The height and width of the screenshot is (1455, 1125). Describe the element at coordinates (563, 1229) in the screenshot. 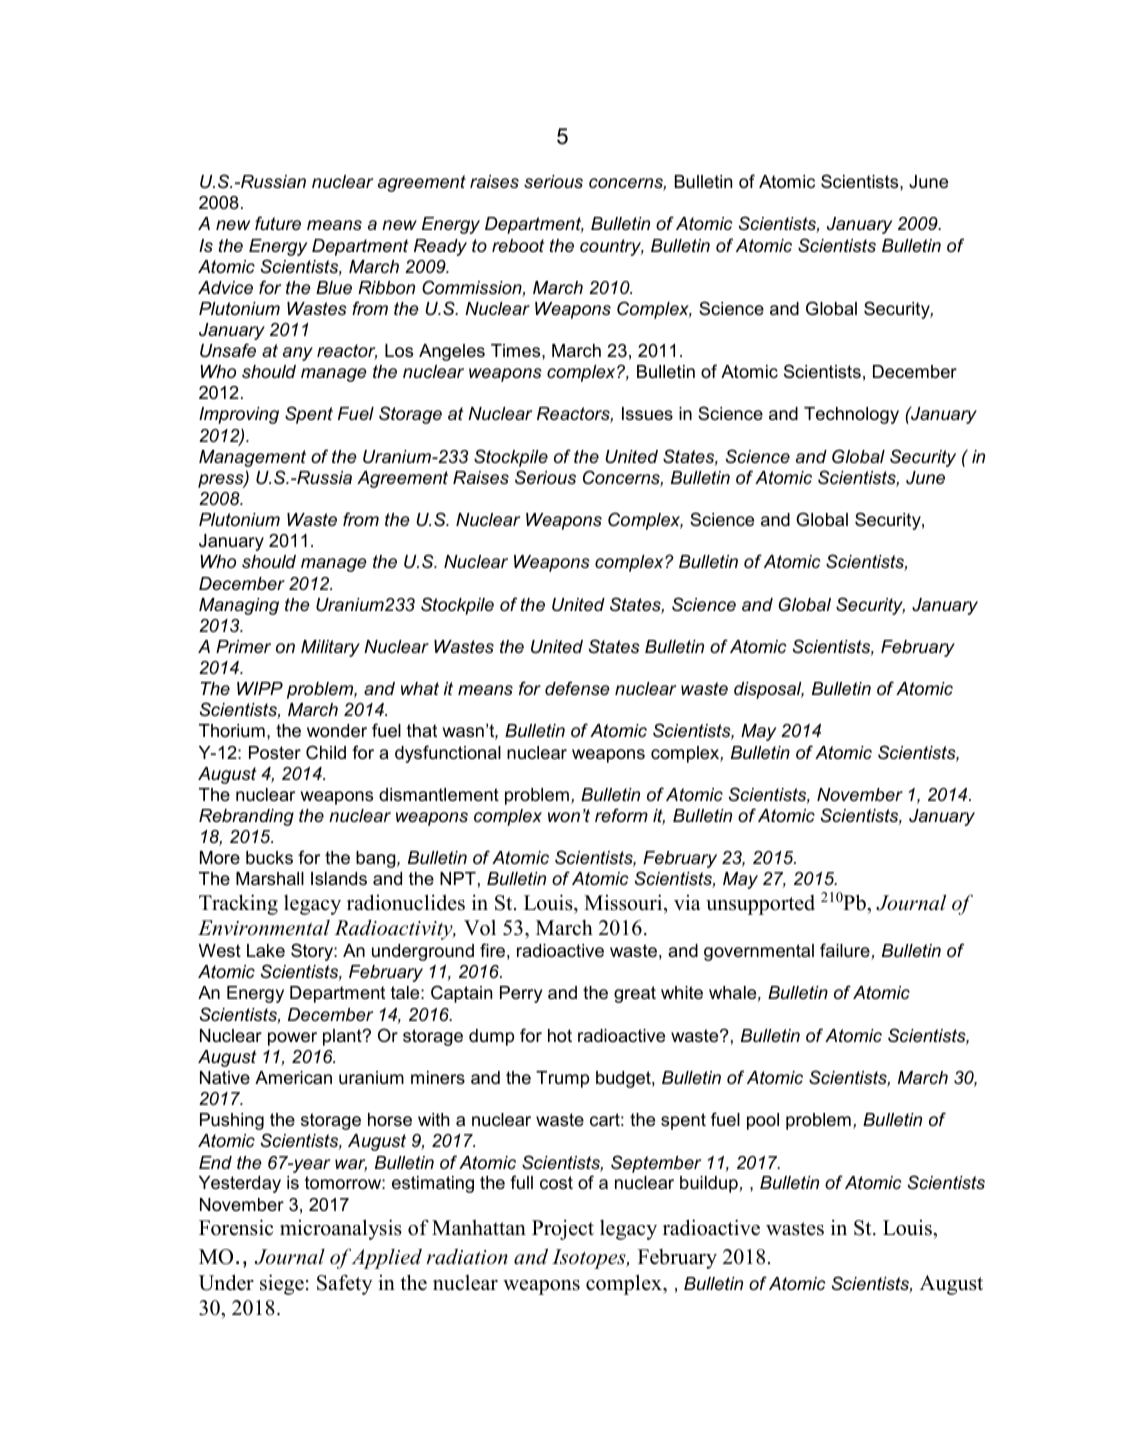

I see `Project` at that location.
